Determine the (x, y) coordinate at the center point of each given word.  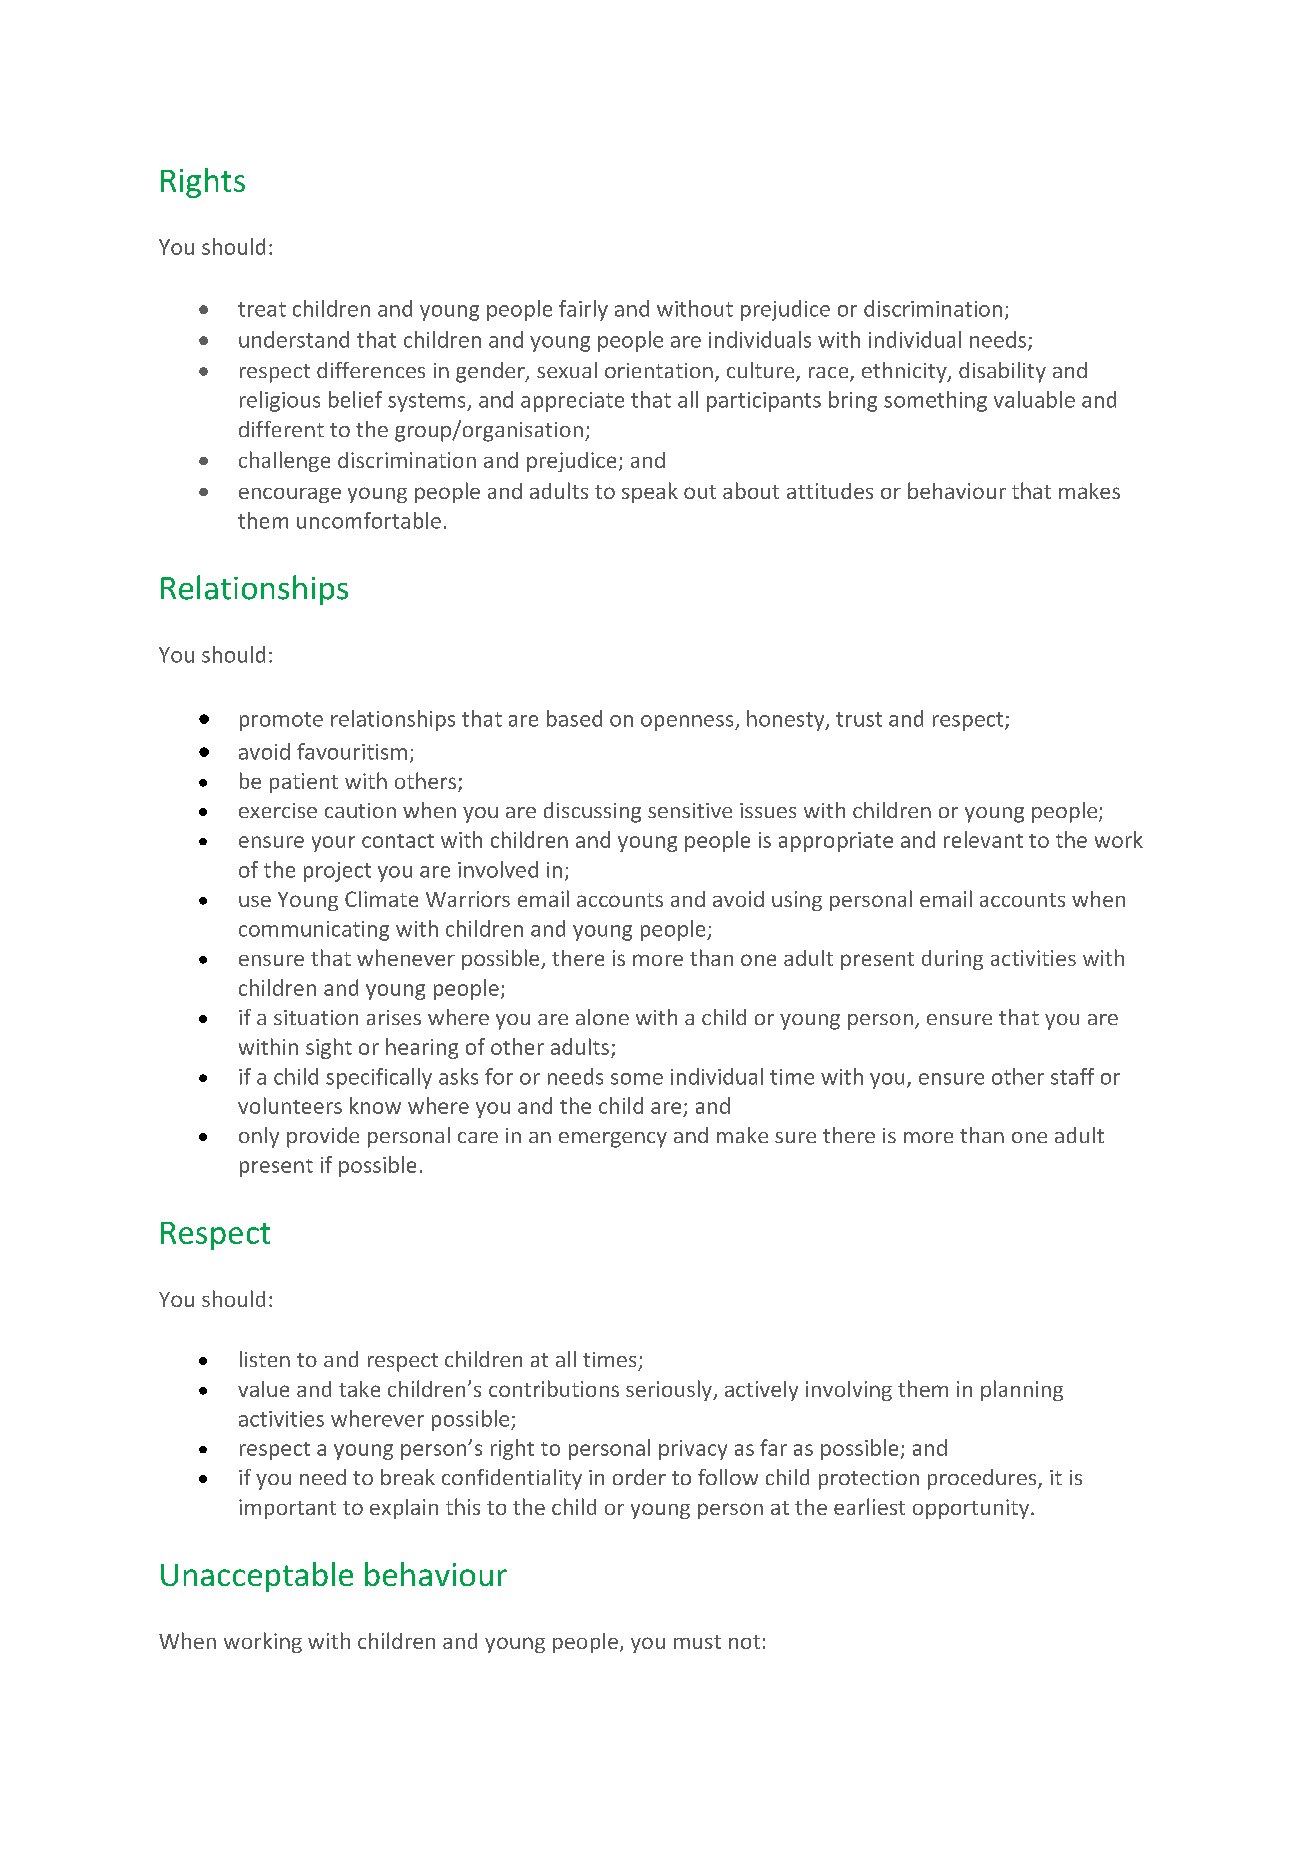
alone (602, 1017)
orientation (659, 370)
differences (371, 370)
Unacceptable (257, 1577)
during (952, 960)
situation (316, 1017)
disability (1002, 372)
